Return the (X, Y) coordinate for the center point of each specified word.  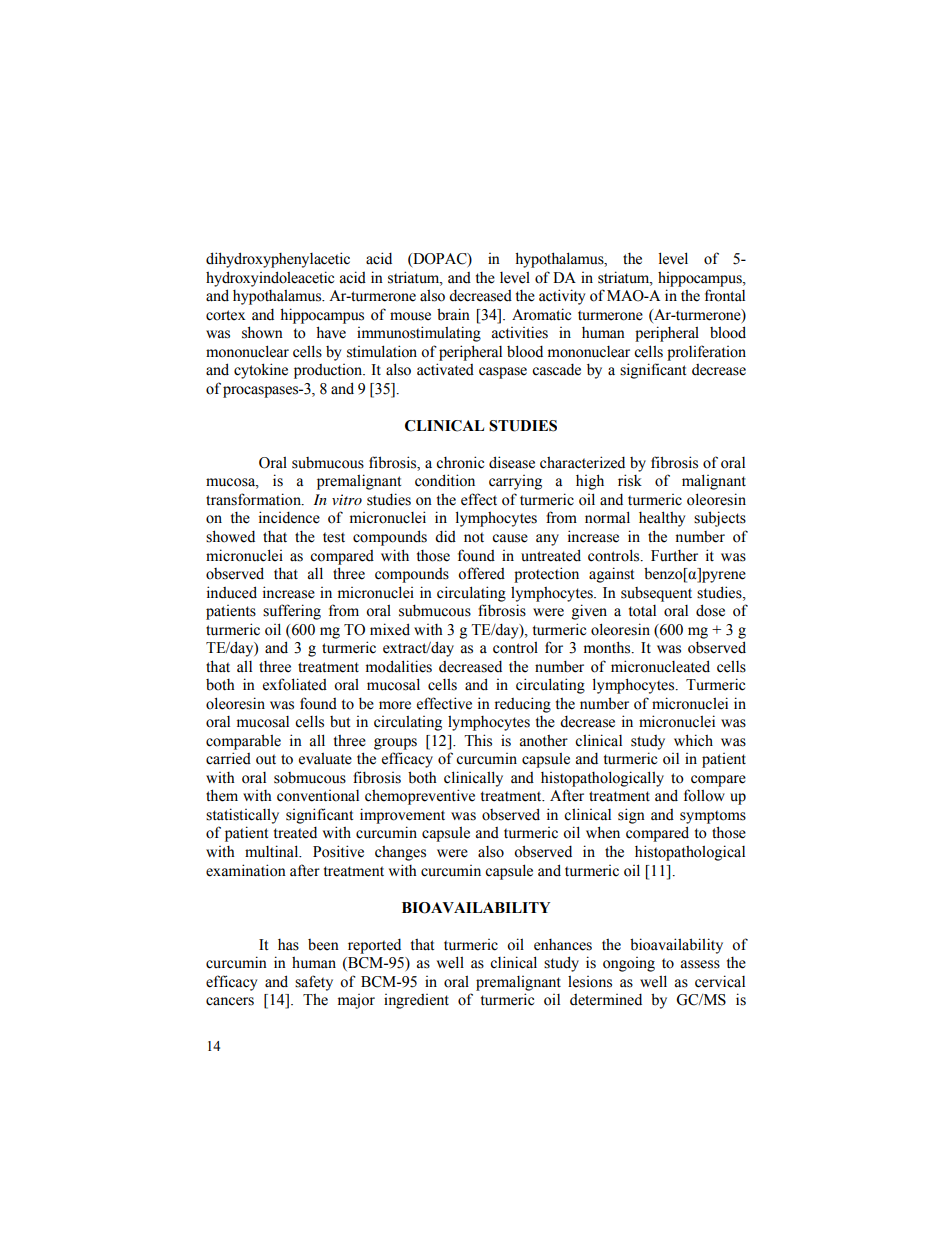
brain (453, 314)
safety (314, 983)
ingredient (416, 1001)
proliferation (706, 353)
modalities (399, 666)
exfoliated (295, 684)
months (608, 647)
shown (262, 332)
